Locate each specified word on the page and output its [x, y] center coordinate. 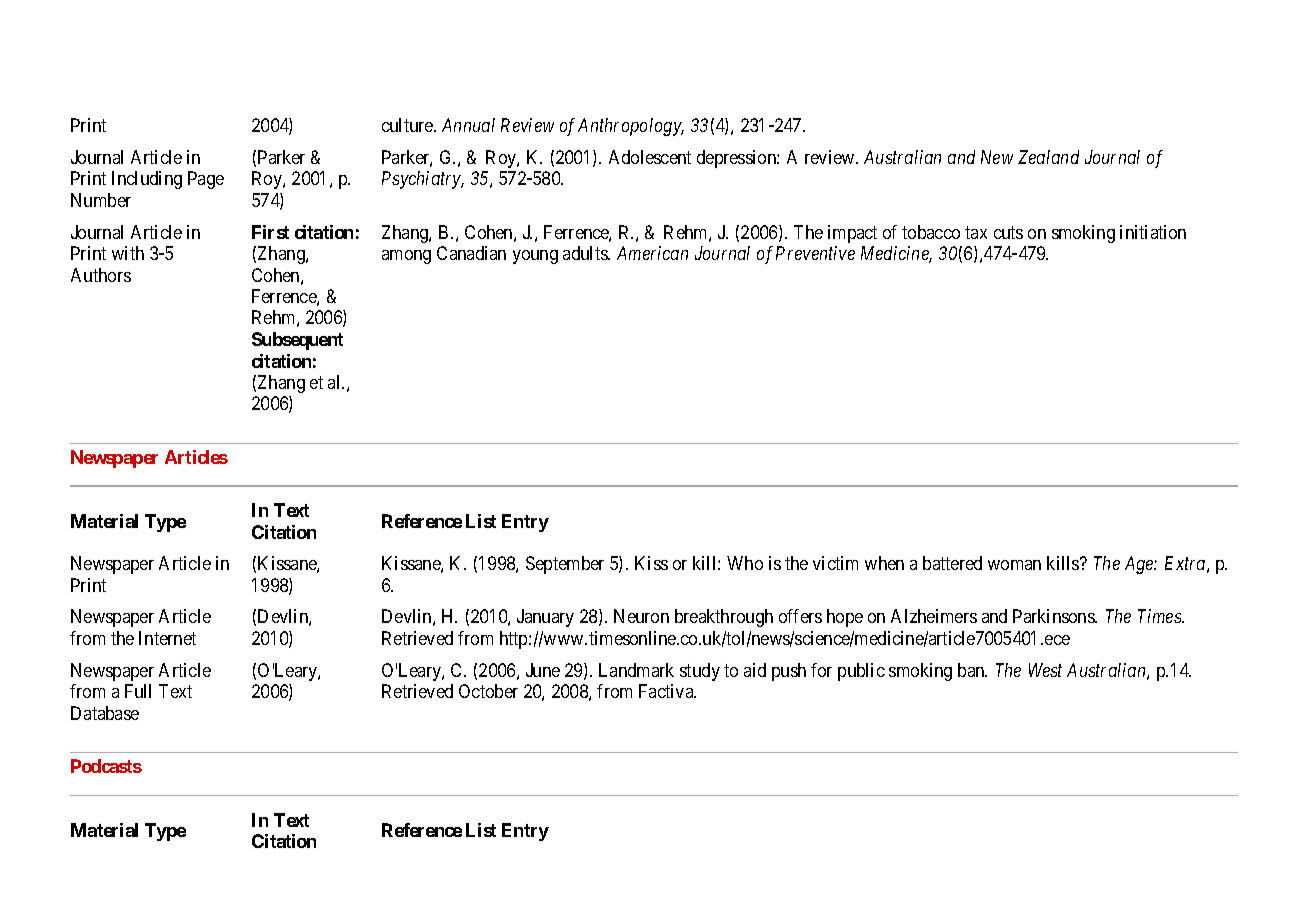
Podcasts [106, 766]
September [565, 565]
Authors [101, 275]
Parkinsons [1054, 616]
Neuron [641, 616]
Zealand [1048, 157]
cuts [1008, 232]
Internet [167, 638]
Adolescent [650, 157]
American [652, 253]
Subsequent [297, 341]
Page [206, 180]
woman [1014, 565]
